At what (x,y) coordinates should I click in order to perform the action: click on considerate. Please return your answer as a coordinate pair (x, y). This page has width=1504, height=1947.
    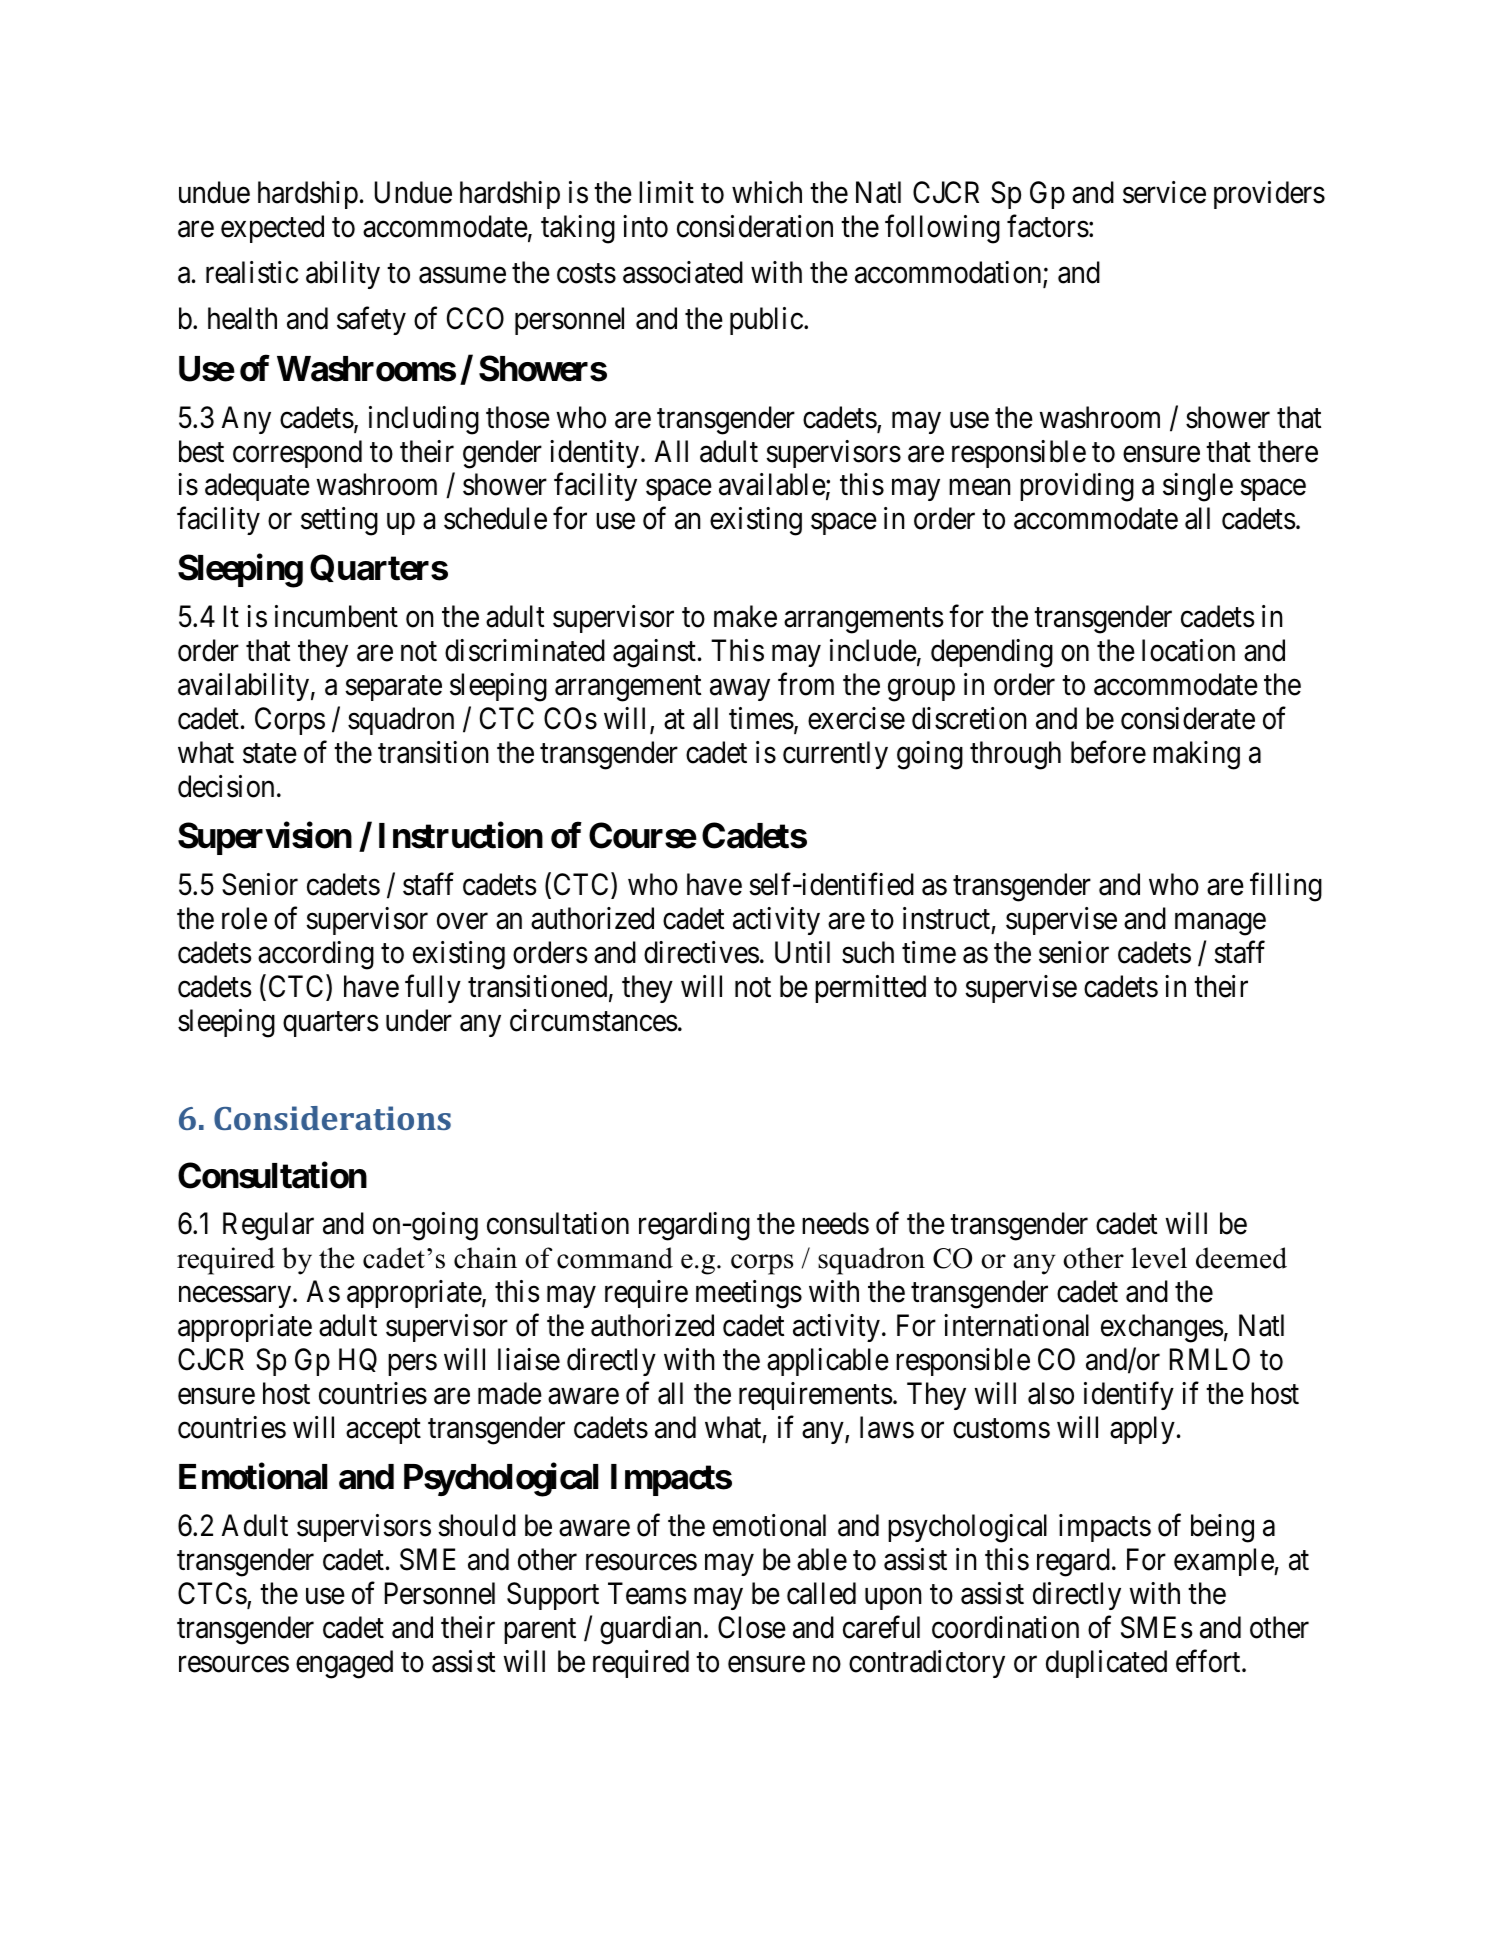
    Looking at the image, I should click on (1188, 718).
